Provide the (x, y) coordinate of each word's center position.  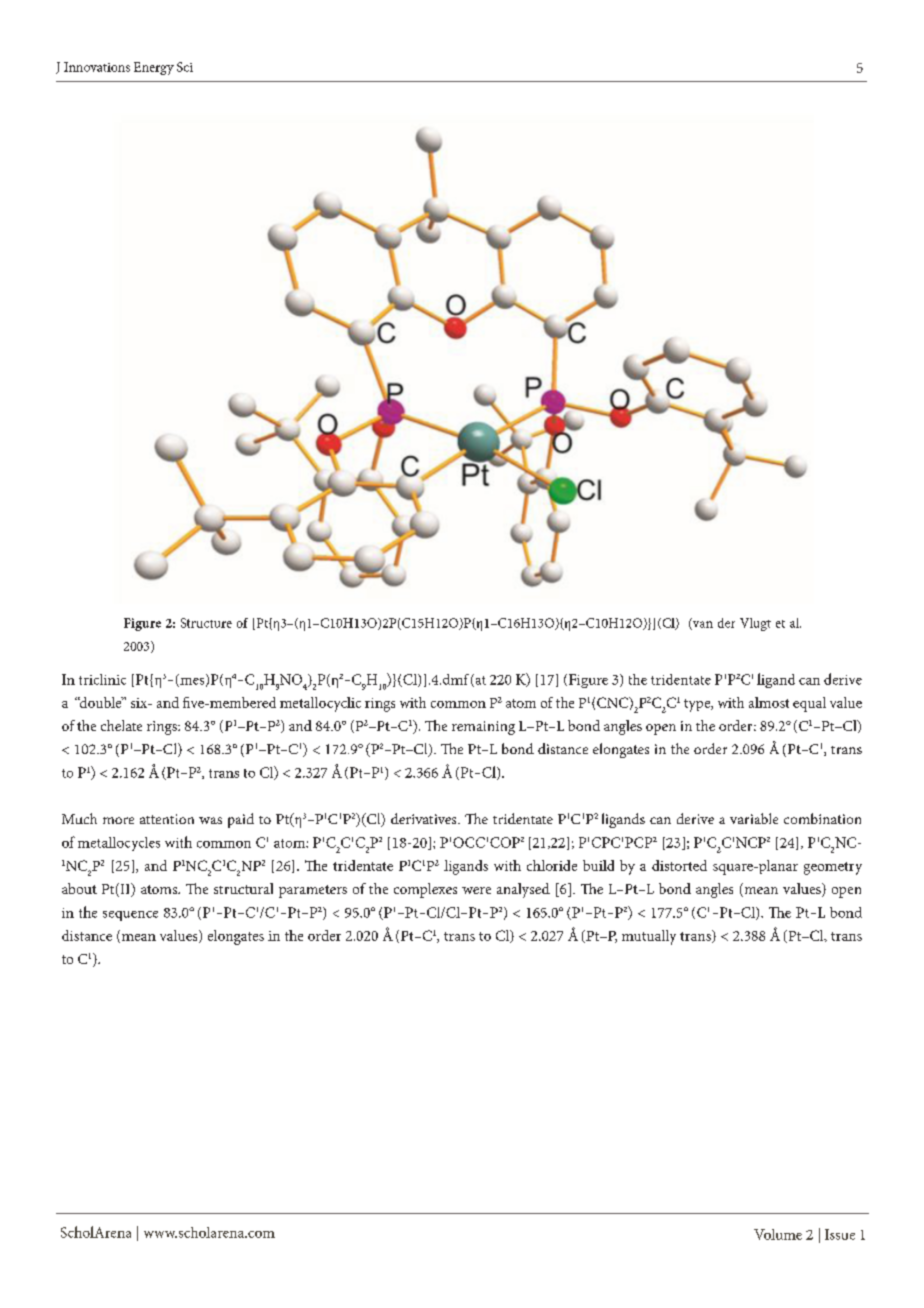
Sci (185, 67)
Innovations (97, 67)
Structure (206, 623)
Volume (778, 1234)
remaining (483, 728)
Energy (154, 68)
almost (769, 702)
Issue (840, 1234)
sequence (130, 916)
